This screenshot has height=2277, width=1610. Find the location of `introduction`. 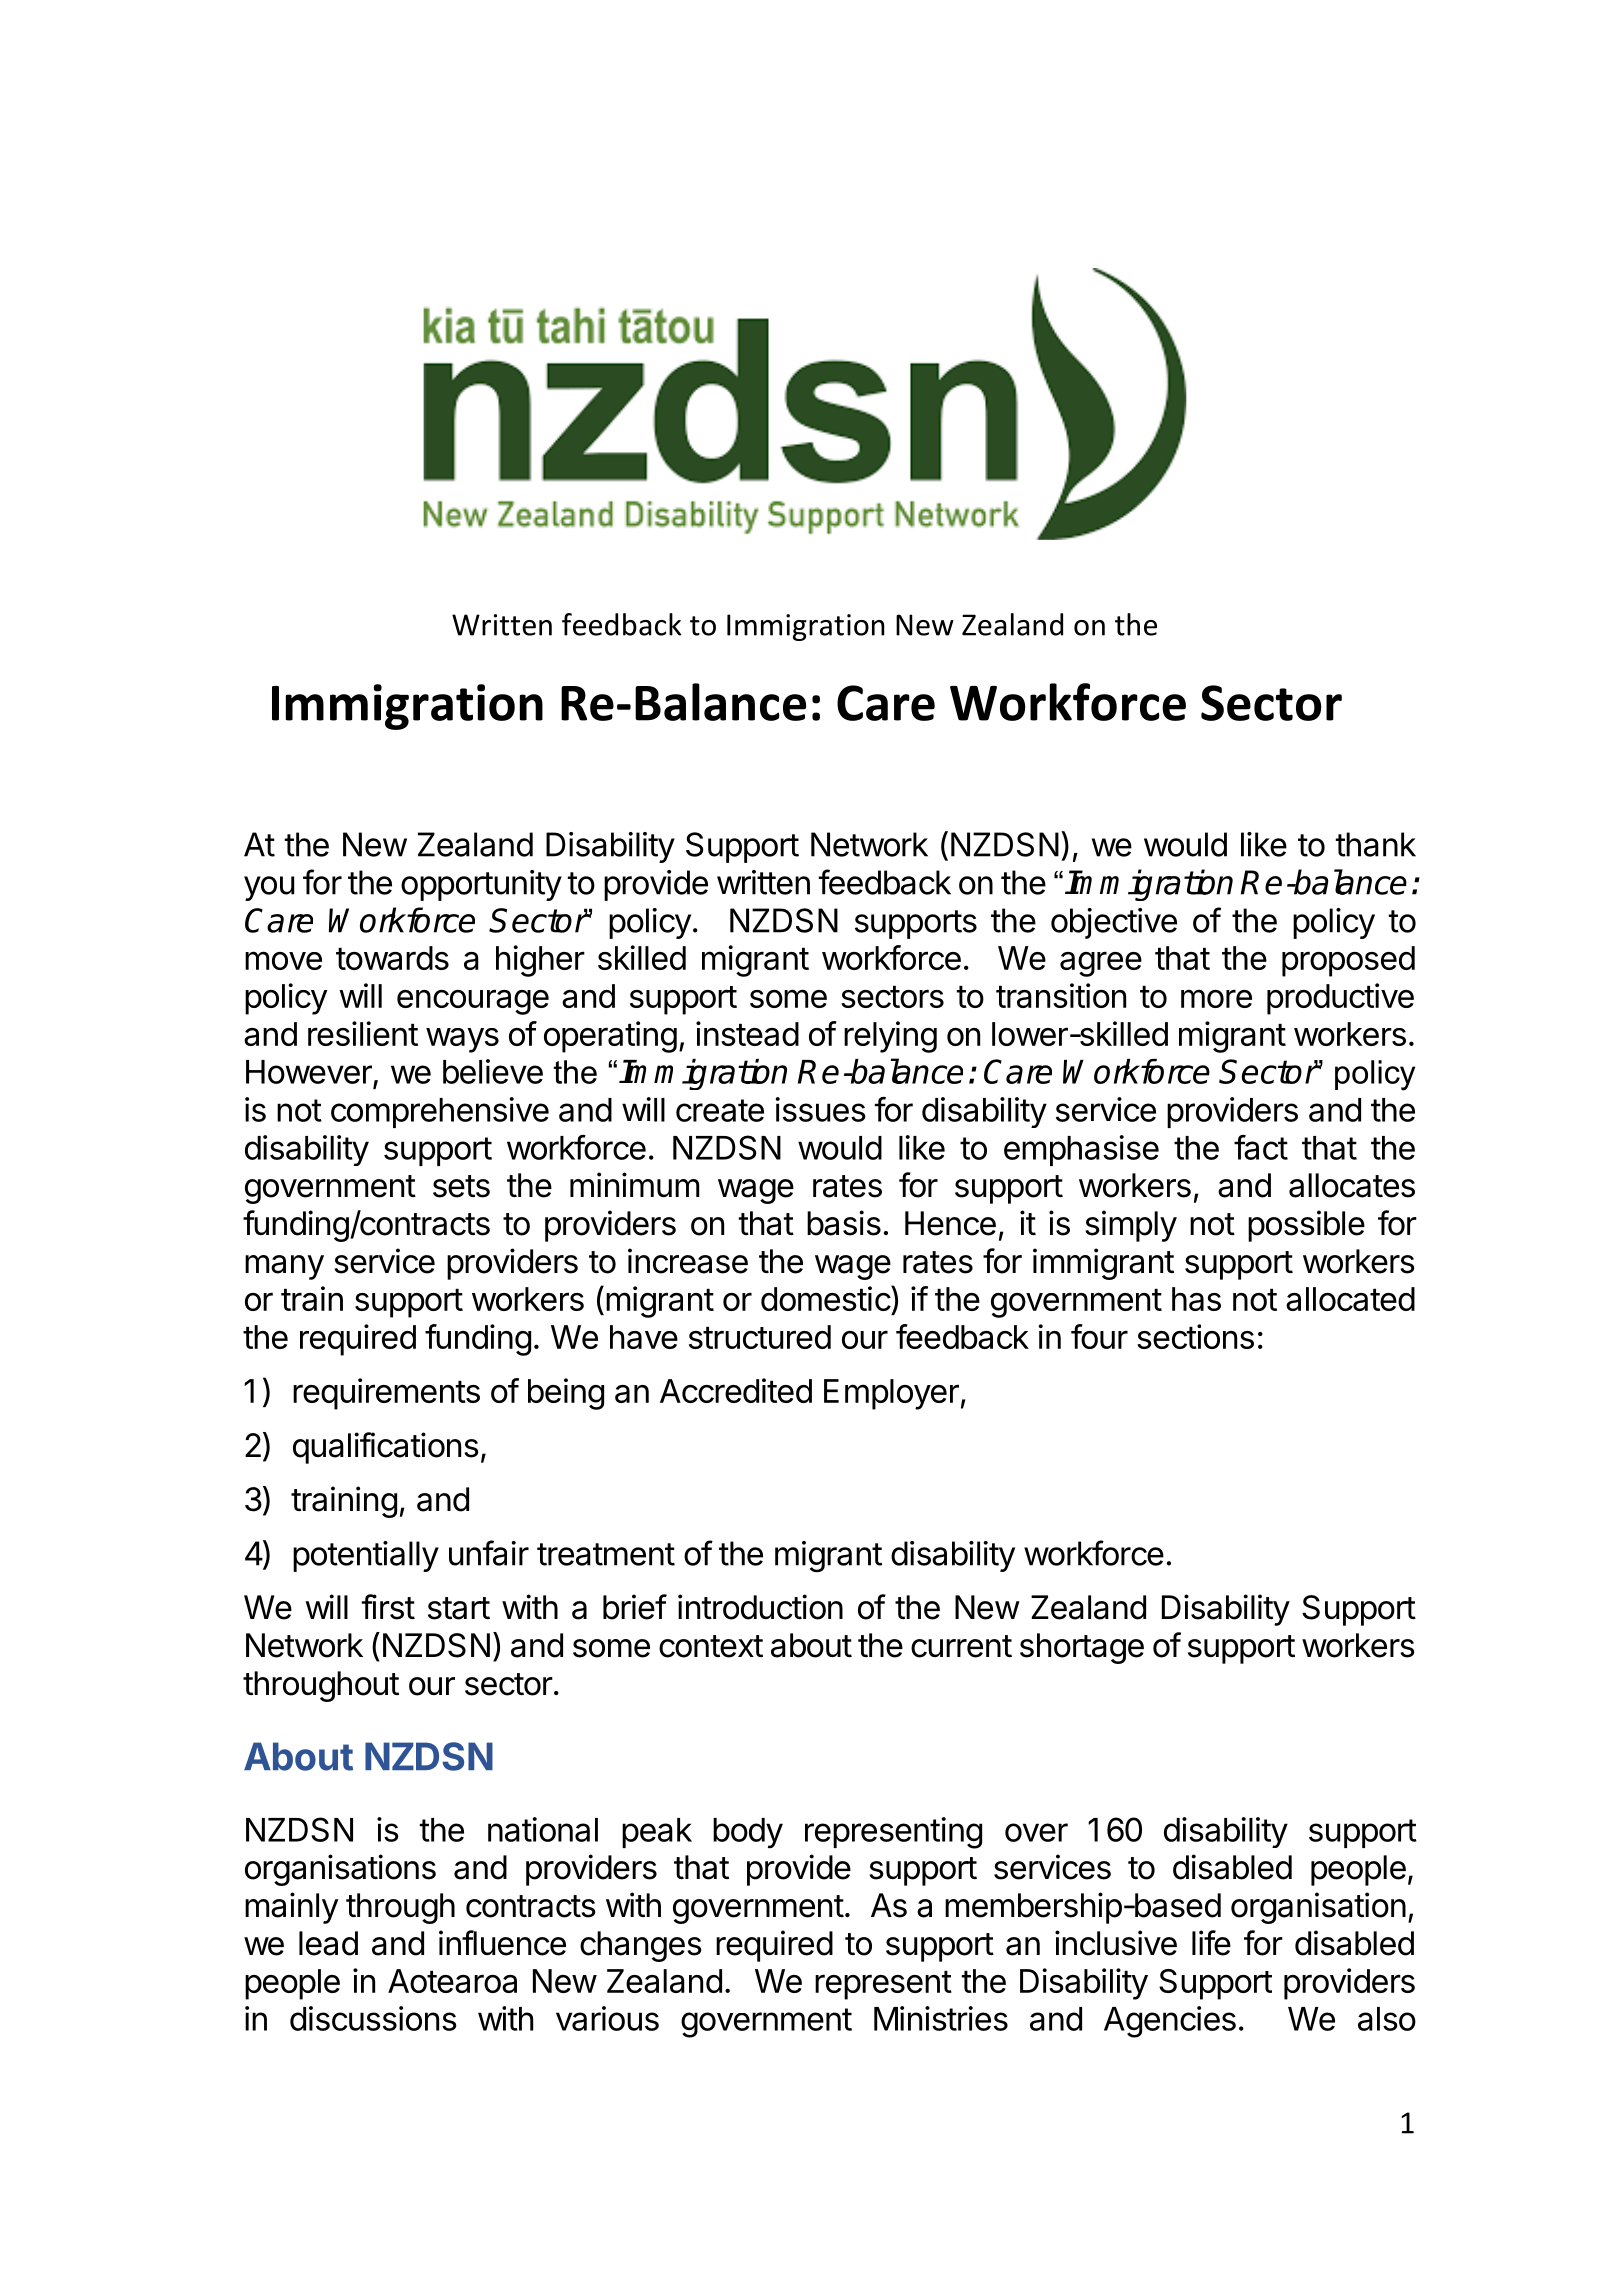

introduction is located at coordinates (760, 1607).
